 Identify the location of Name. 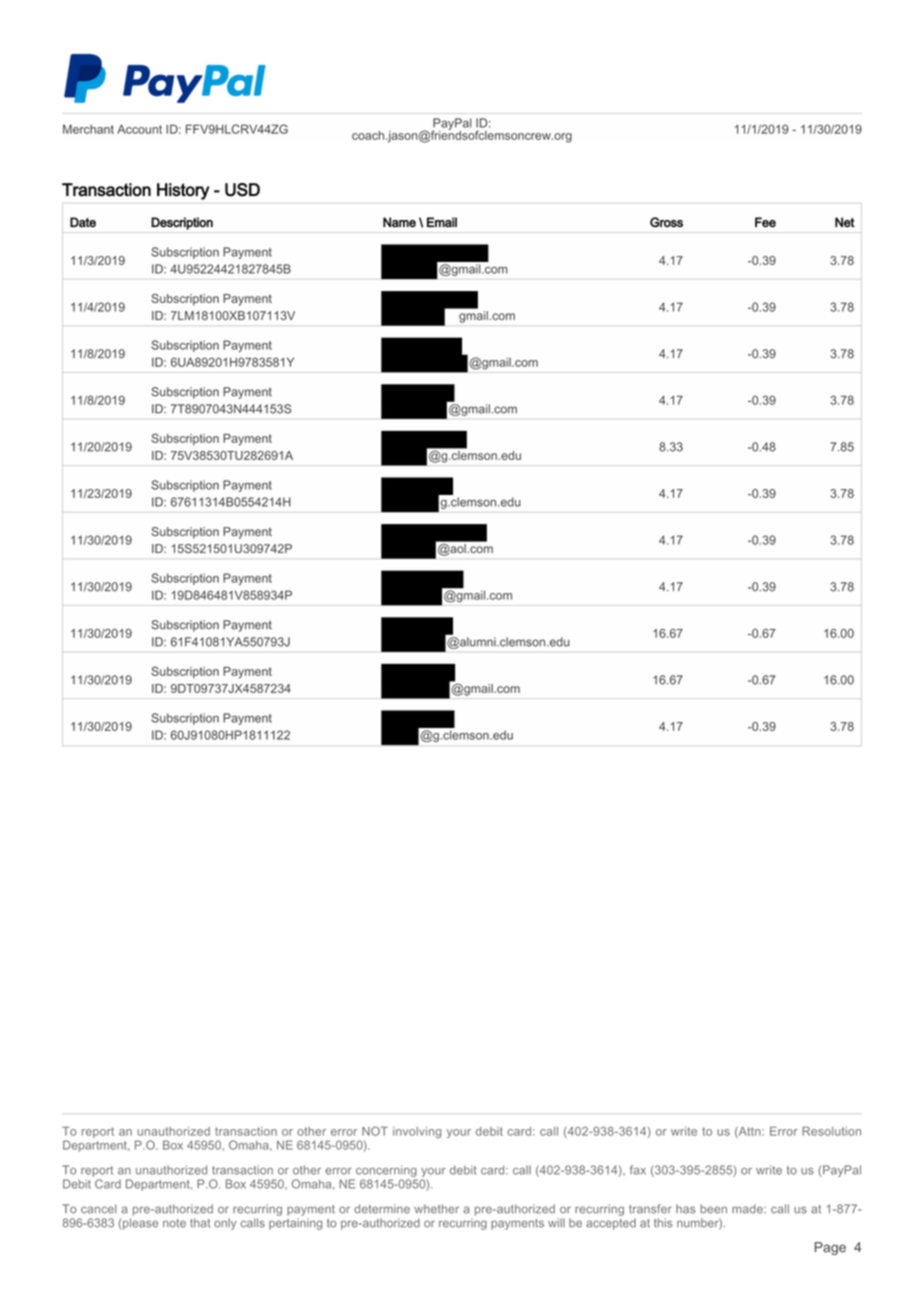
(399, 222).
